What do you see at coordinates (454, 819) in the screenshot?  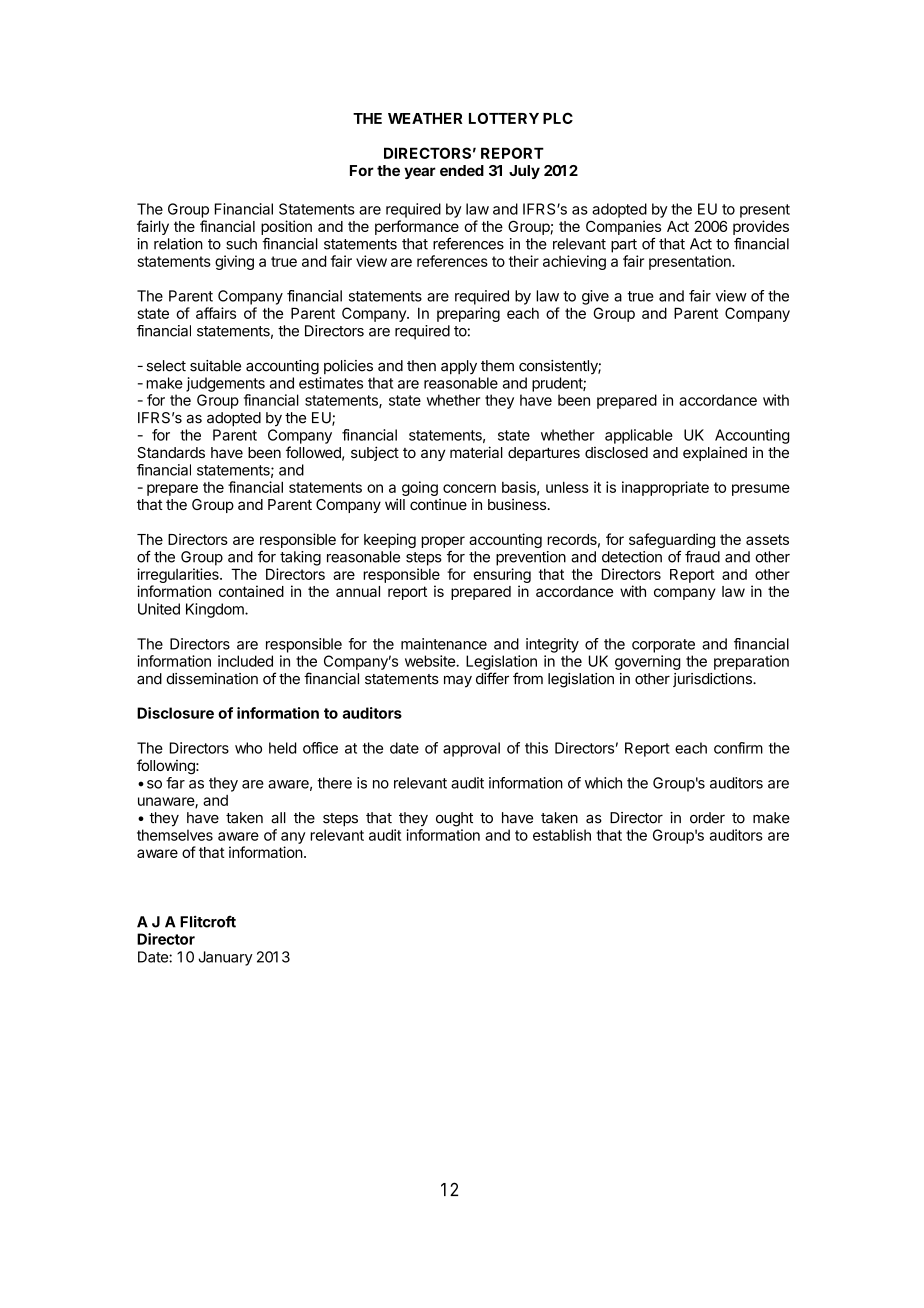 I see `ought` at bounding box center [454, 819].
